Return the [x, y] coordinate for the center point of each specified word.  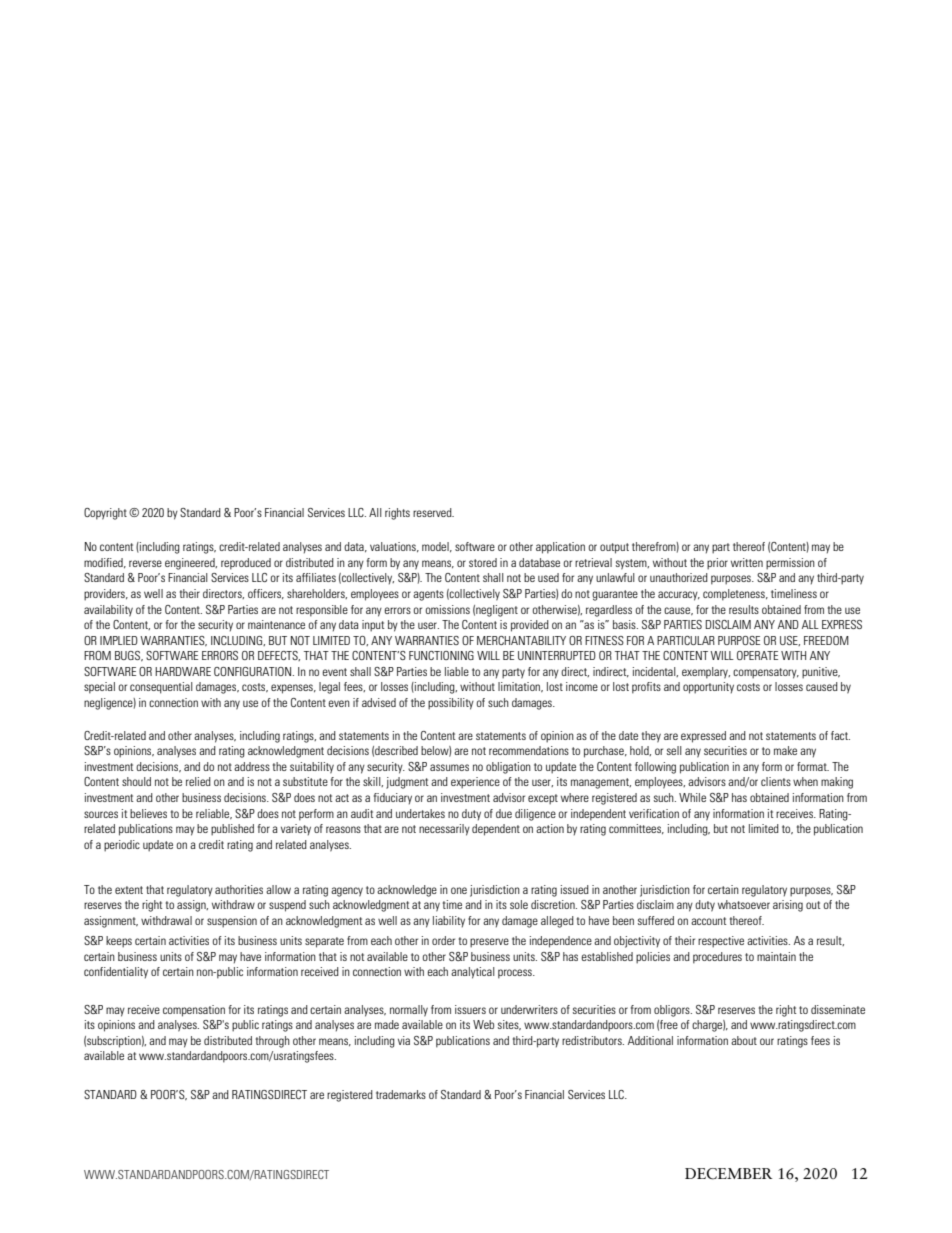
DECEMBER [728, 1174]
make [785, 750]
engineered [191, 564]
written [747, 562]
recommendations [529, 750]
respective [721, 942]
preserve [489, 943]
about [744, 1040]
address [252, 766]
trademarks [401, 1094]
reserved [433, 512]
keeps [119, 942]
